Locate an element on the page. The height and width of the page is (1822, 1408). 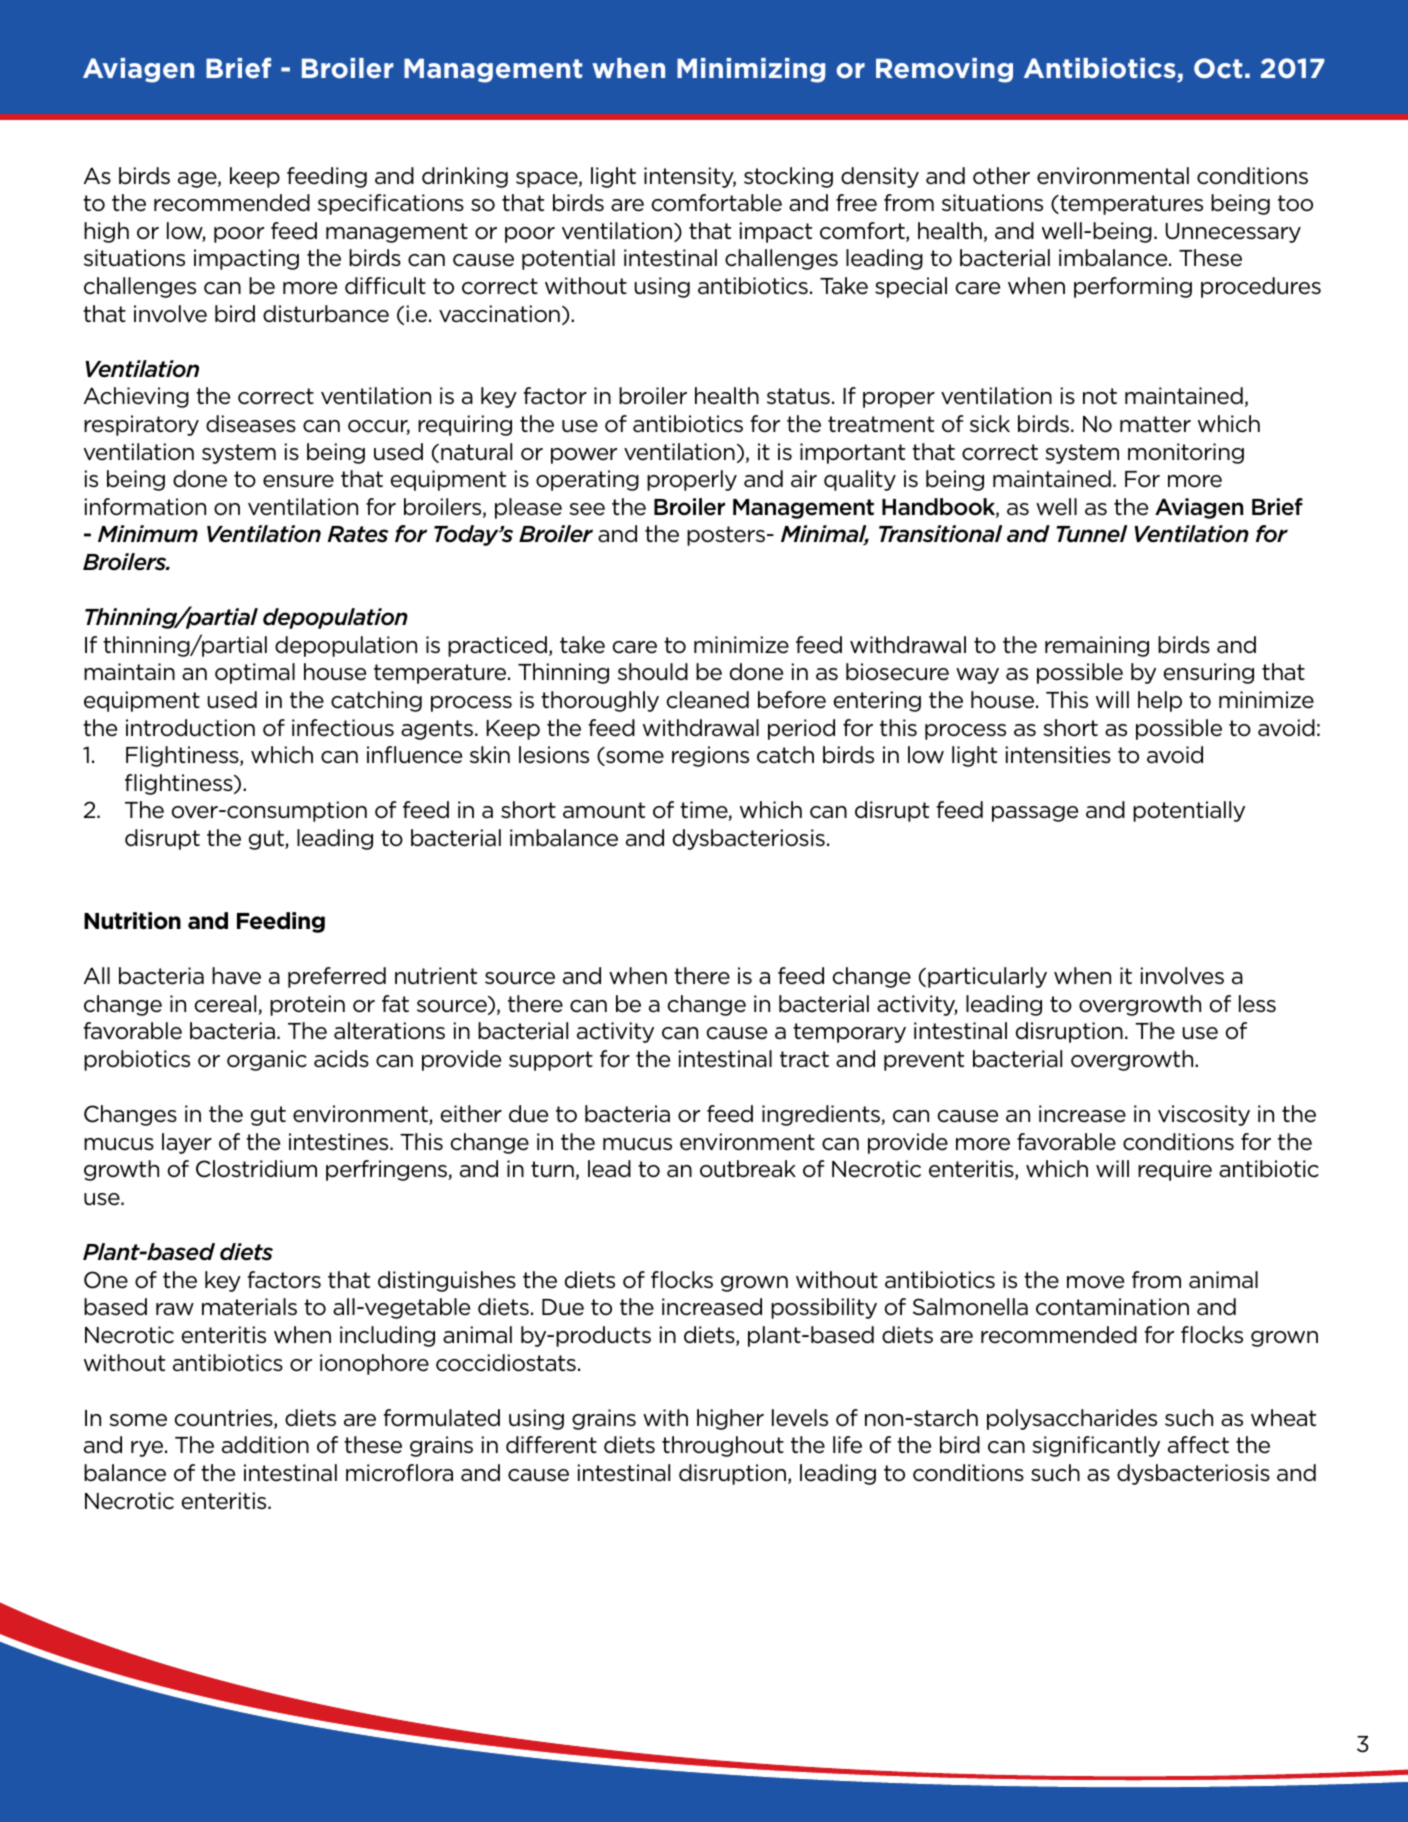
tract is located at coordinates (804, 1059).
